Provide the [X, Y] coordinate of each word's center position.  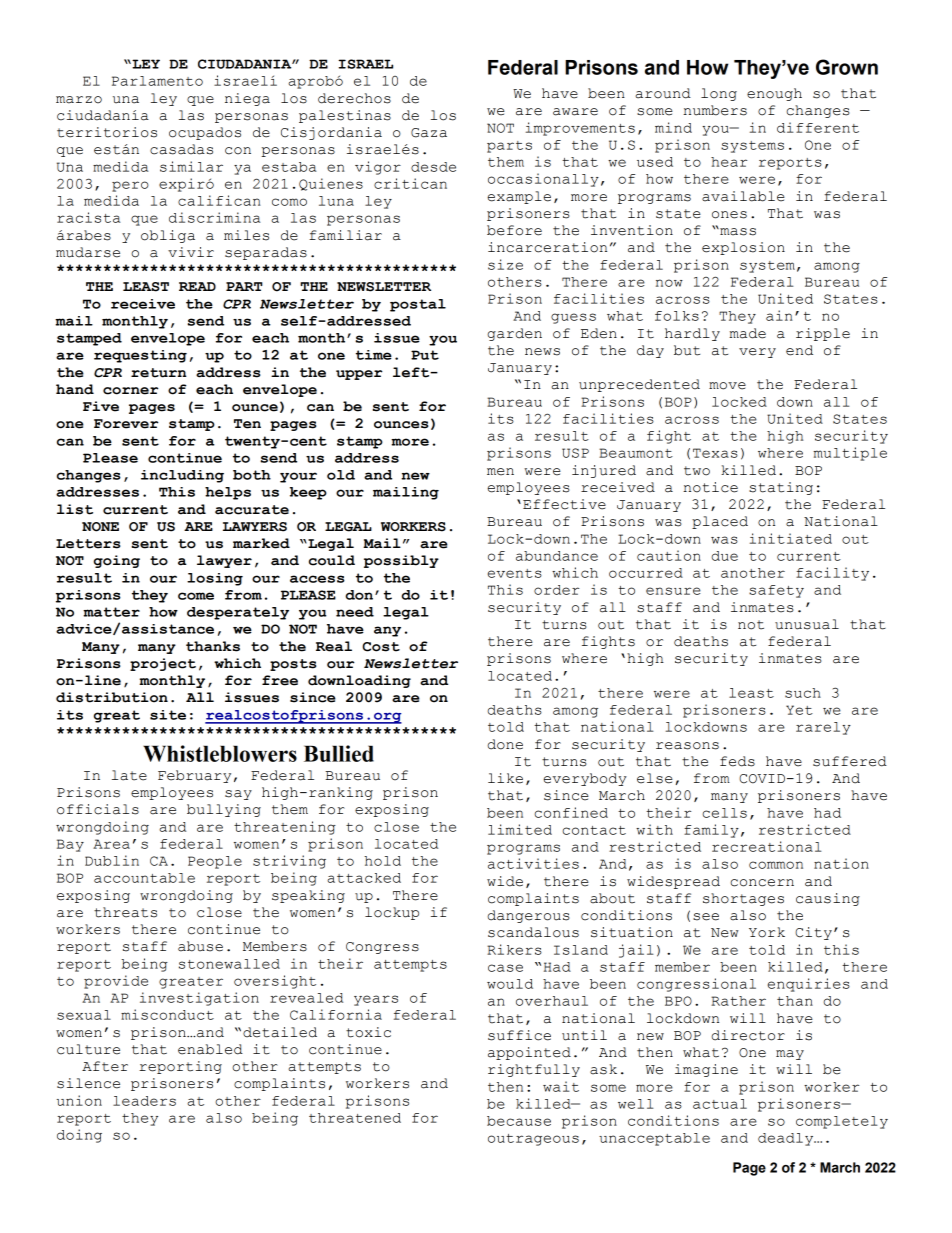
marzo [79, 100]
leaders [144, 1101]
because [519, 1121]
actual [720, 1104]
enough [774, 94]
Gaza [429, 133]
